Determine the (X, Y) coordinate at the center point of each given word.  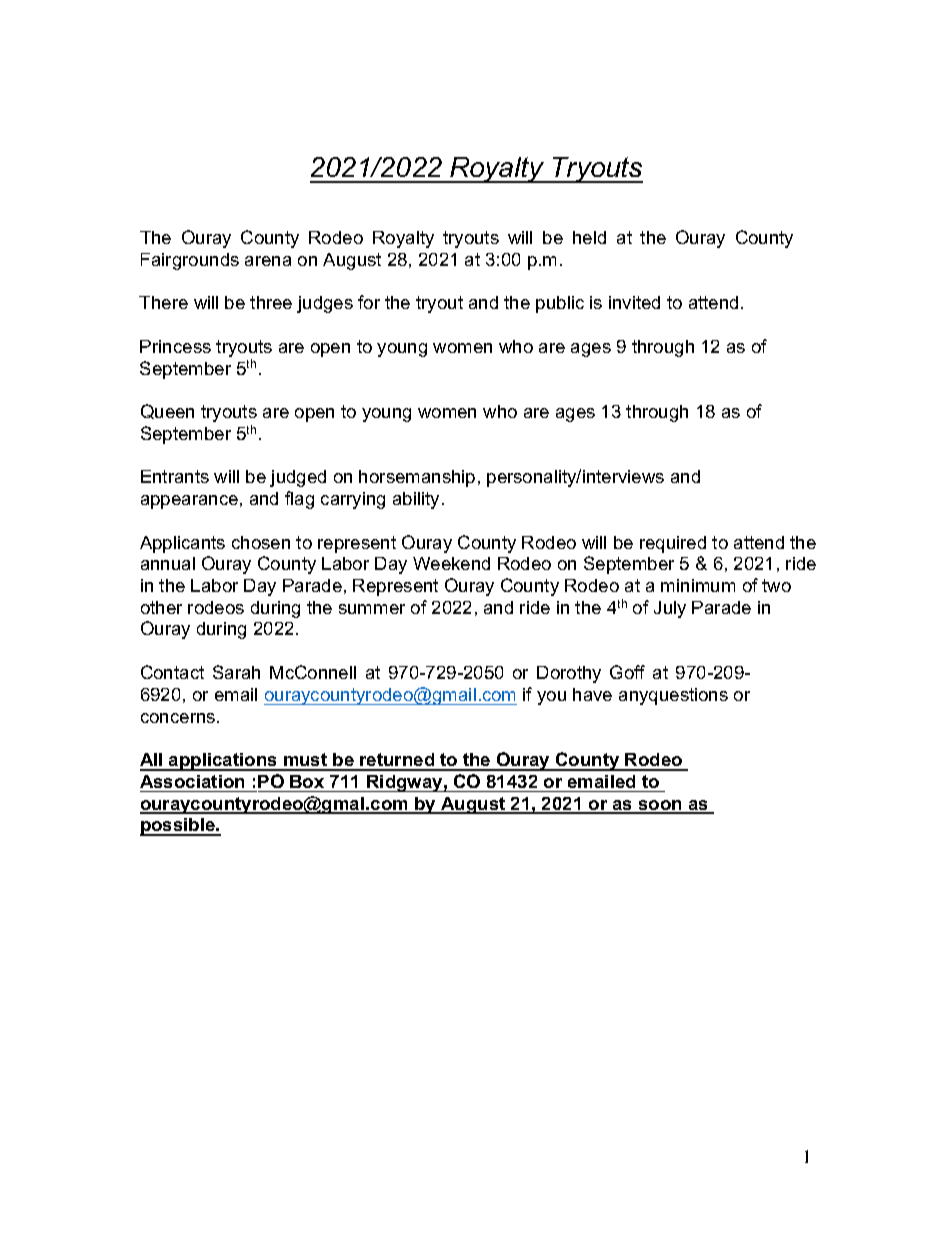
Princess (175, 346)
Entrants (175, 476)
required (673, 544)
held (589, 237)
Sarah (236, 672)
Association (192, 781)
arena (268, 261)
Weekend (451, 563)
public (560, 304)
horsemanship (417, 478)
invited (634, 302)
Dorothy (569, 674)
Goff (627, 672)
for (369, 302)
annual (168, 563)
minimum (698, 585)
